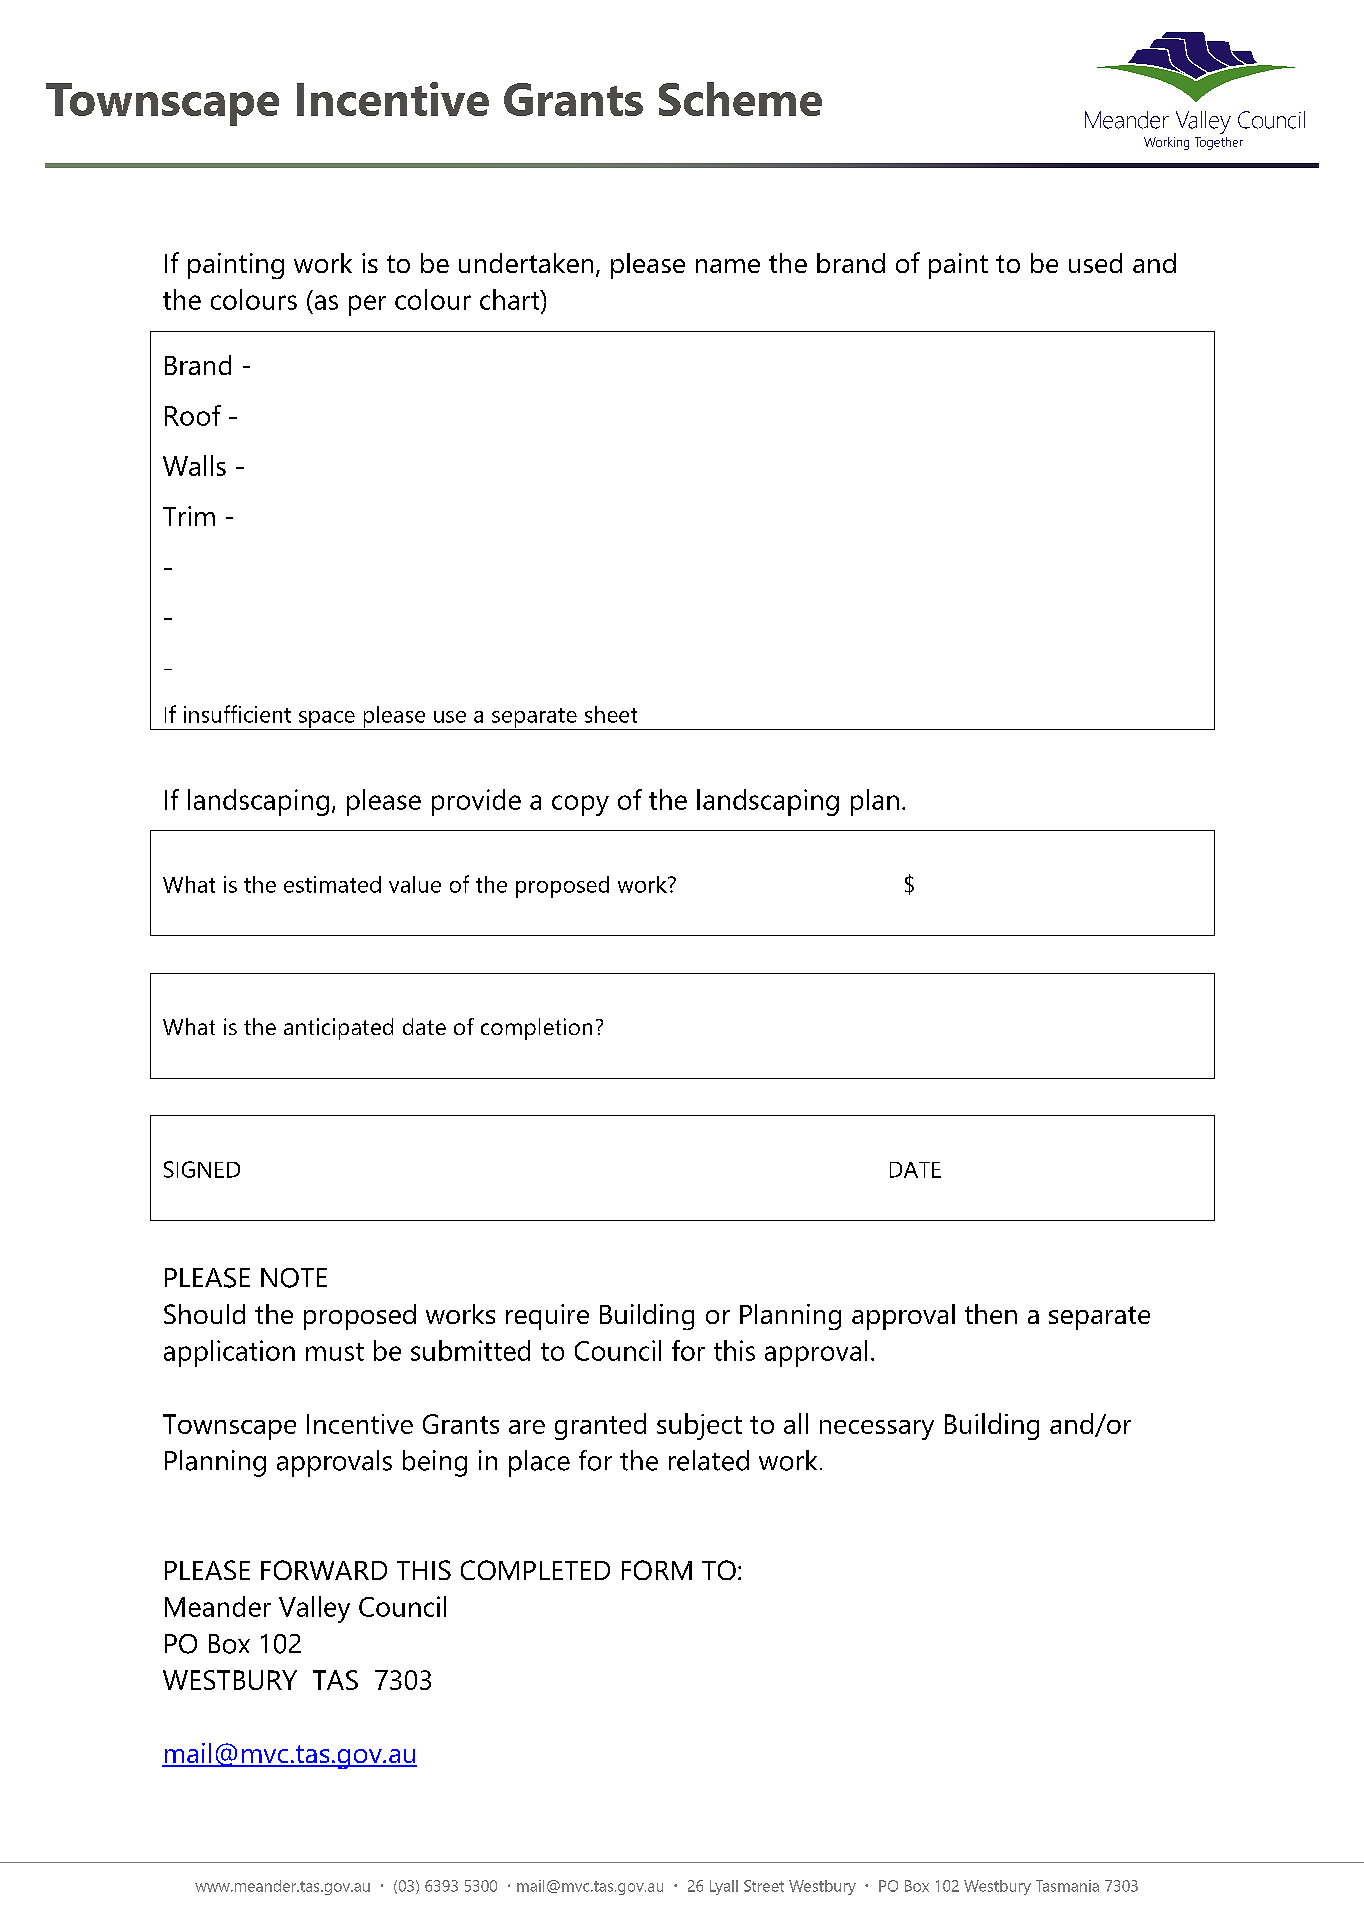  What do you see at coordinates (764, 1886) in the document?
I see `Street` at bounding box center [764, 1886].
